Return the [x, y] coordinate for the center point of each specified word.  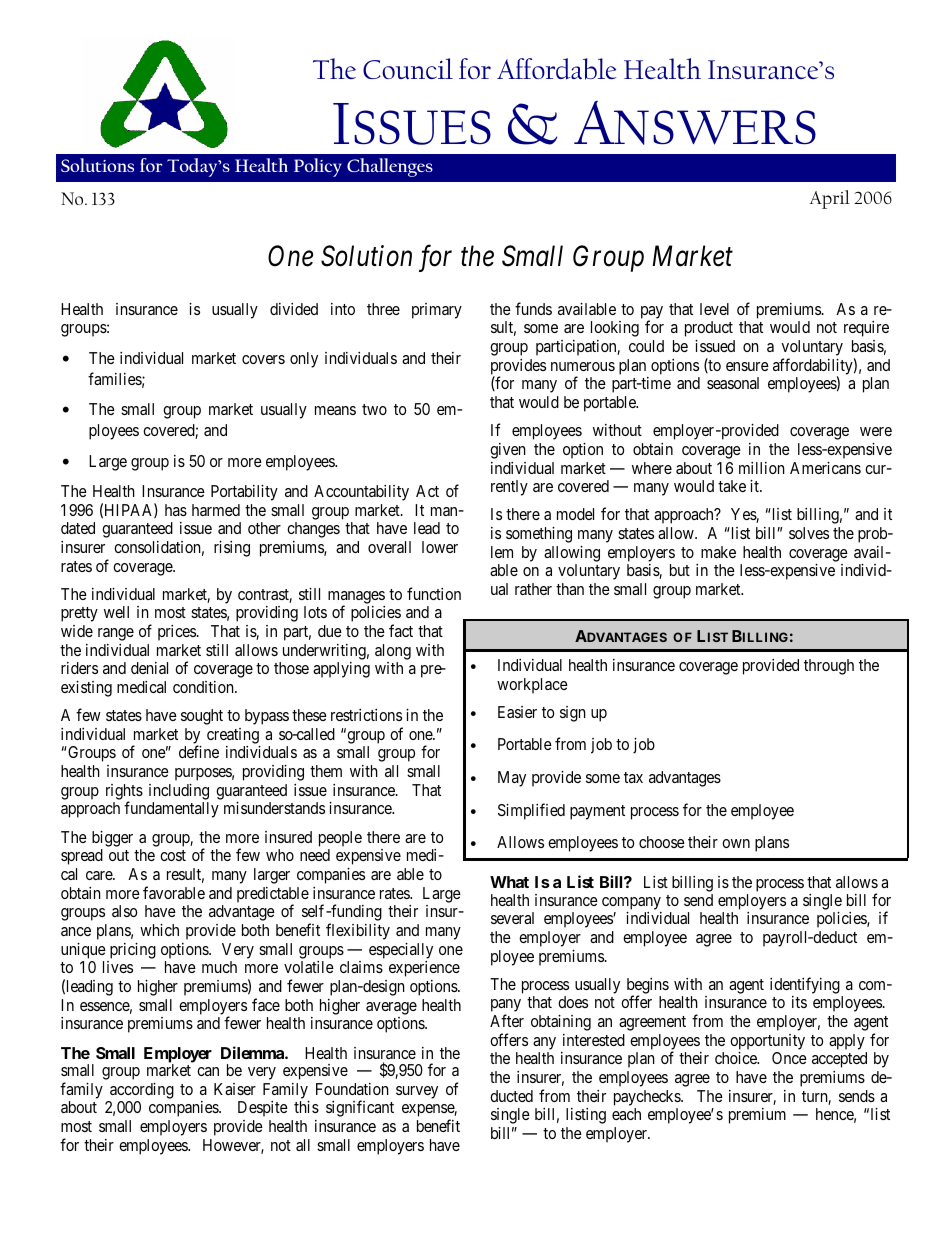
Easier [517, 712]
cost [173, 855]
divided [294, 309]
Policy [318, 167]
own [736, 843]
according [142, 1091]
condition [204, 687]
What [509, 882]
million [762, 468]
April [830, 199]
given [508, 451]
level [714, 309]
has [176, 510]
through [829, 667]
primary [437, 311]
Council [408, 69]
